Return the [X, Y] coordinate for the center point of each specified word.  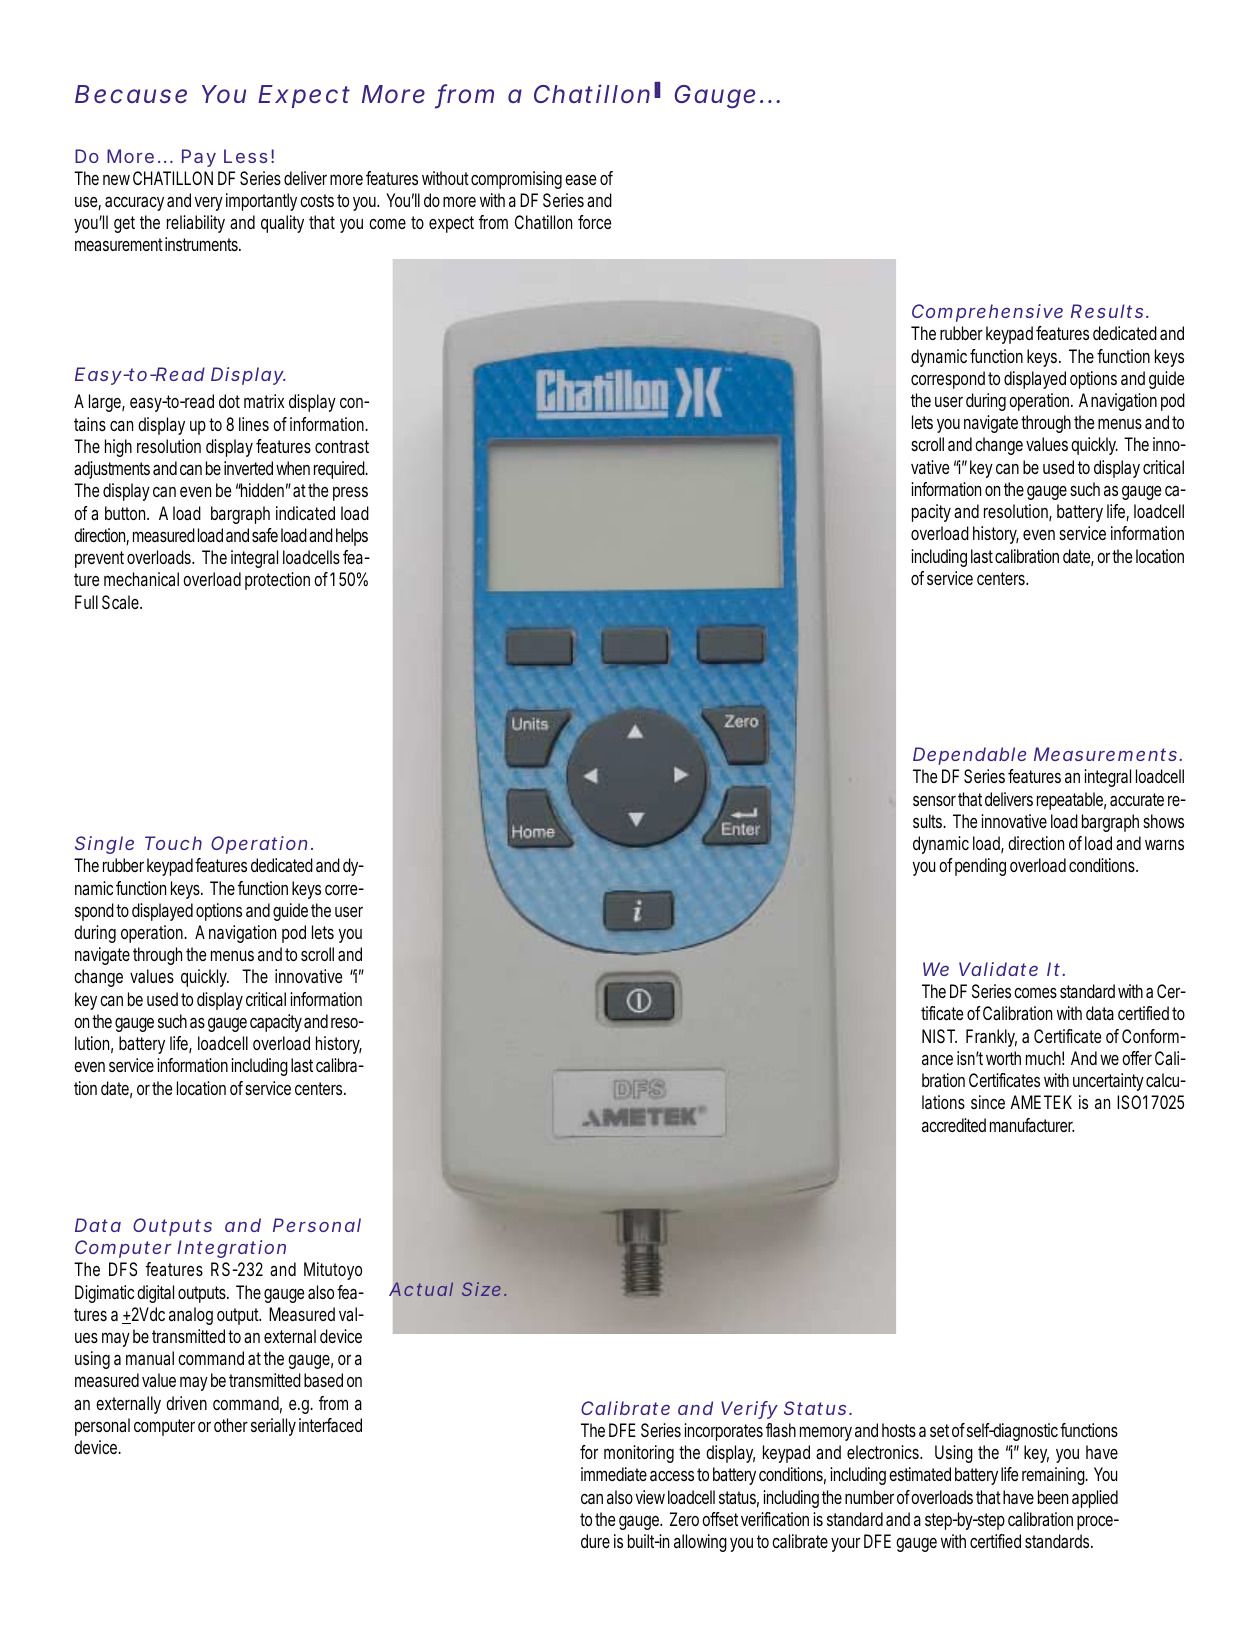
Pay [199, 158]
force [594, 222]
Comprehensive [987, 313]
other [231, 1425]
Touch [173, 843]
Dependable [969, 756]
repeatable [1071, 801]
